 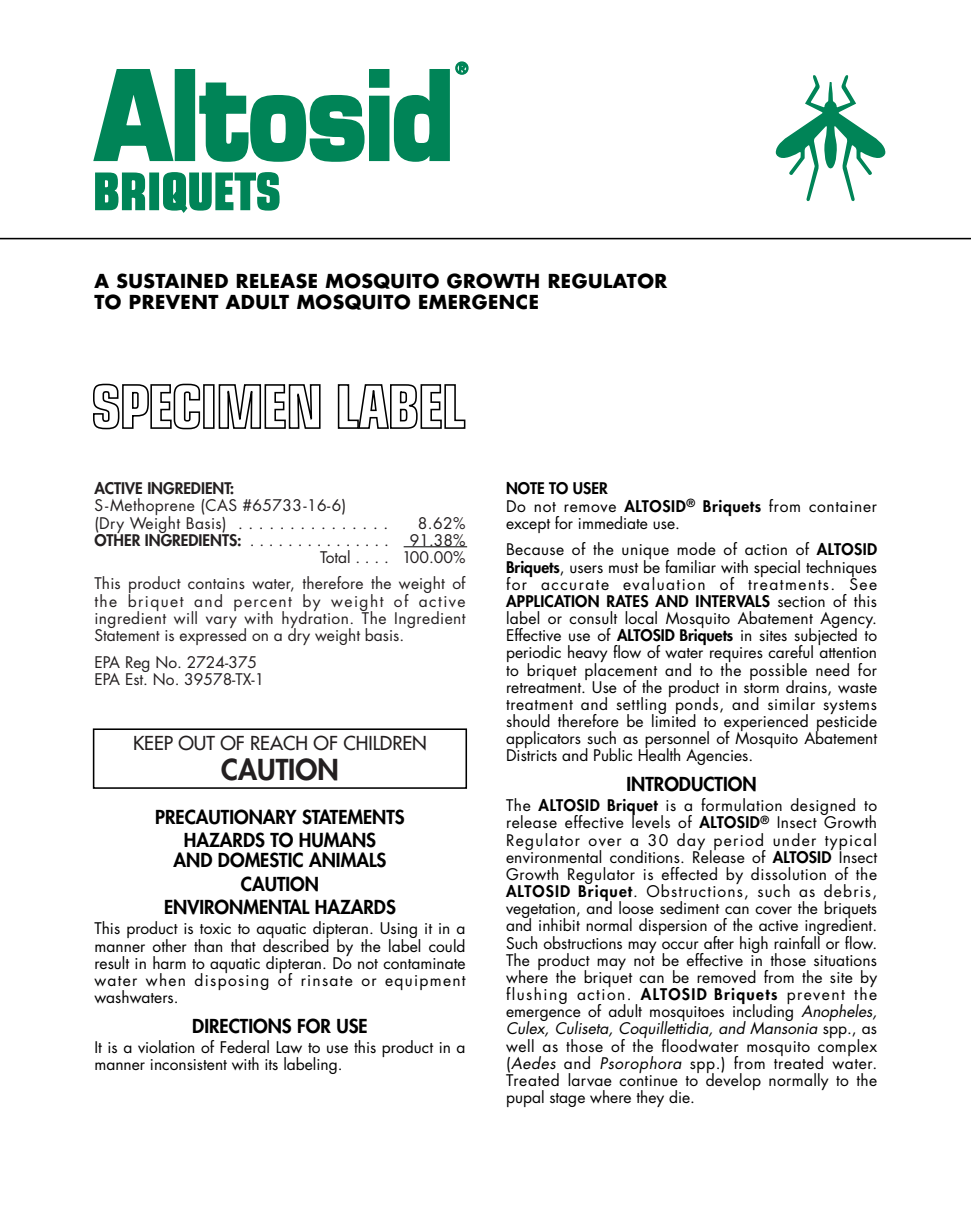 I want to click on container, so click(x=843, y=506).
